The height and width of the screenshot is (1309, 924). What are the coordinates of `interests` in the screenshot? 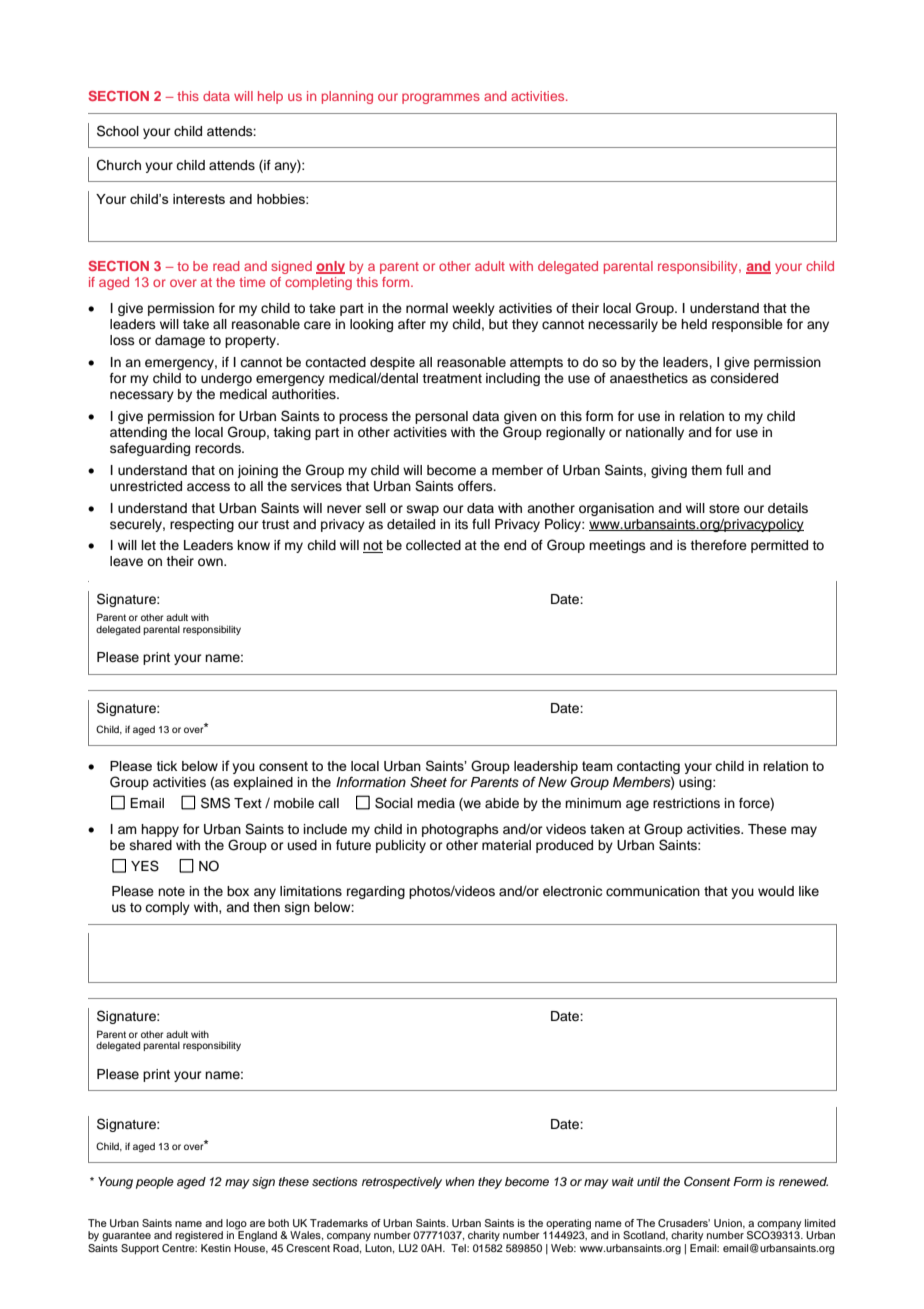 It's located at (199, 199).
